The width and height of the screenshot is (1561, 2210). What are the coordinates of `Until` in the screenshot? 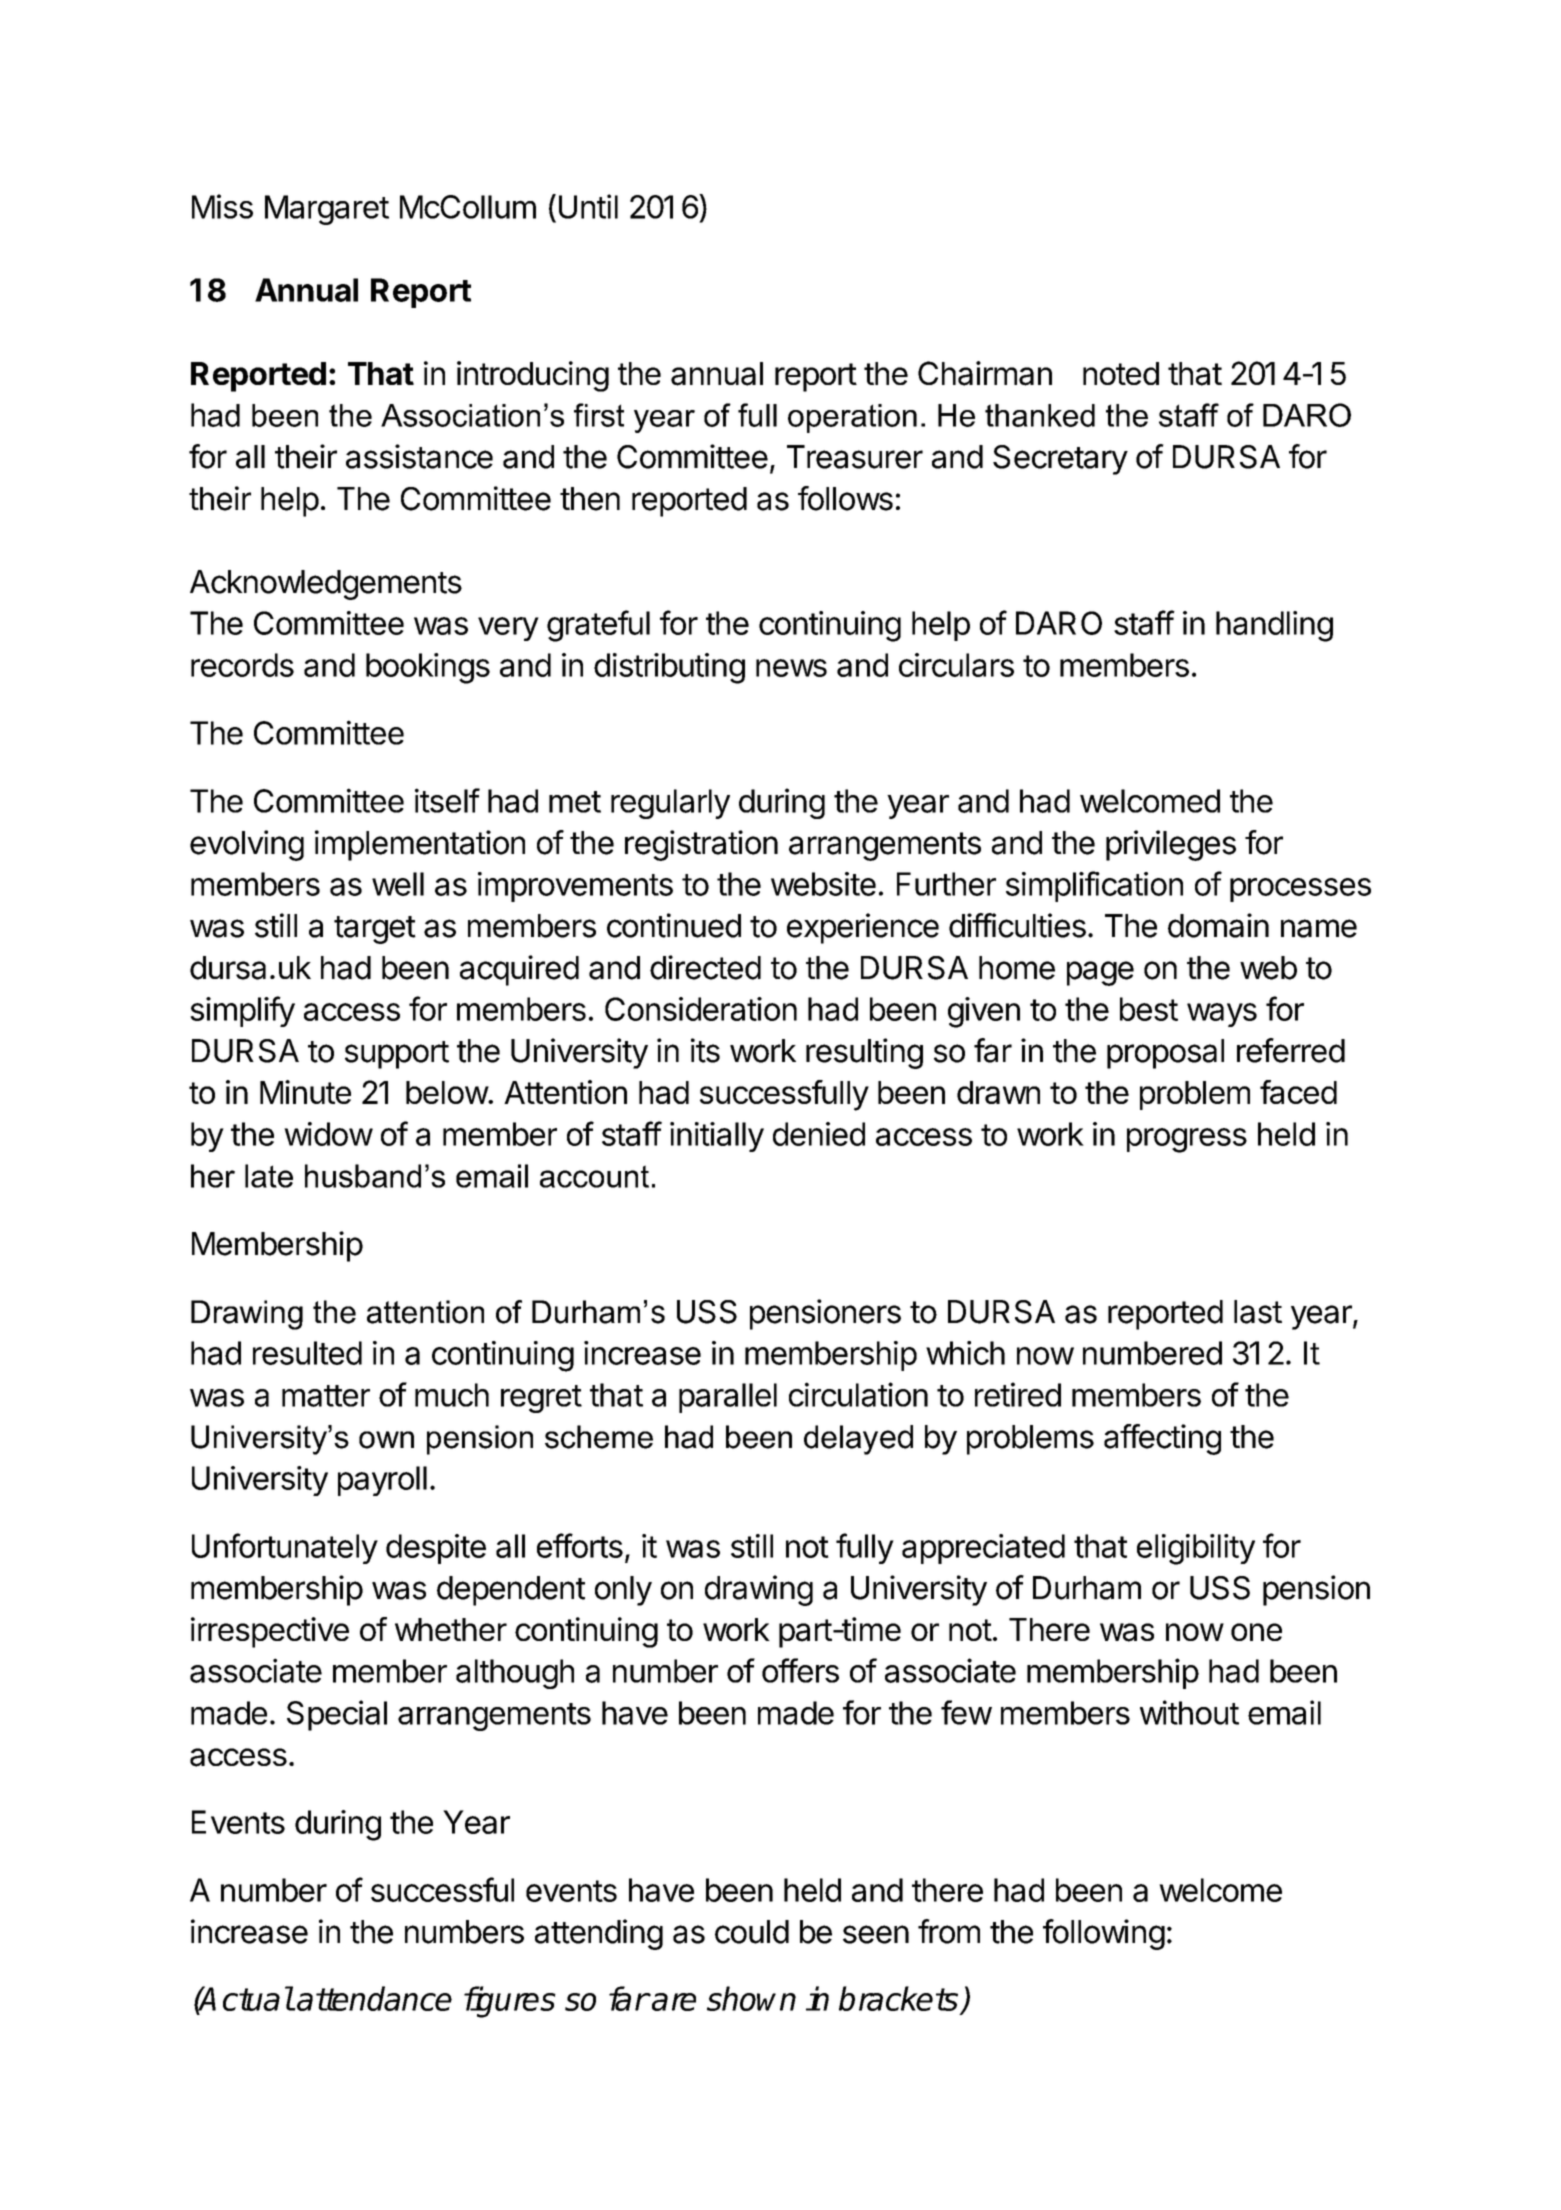 It's located at (588, 206).
